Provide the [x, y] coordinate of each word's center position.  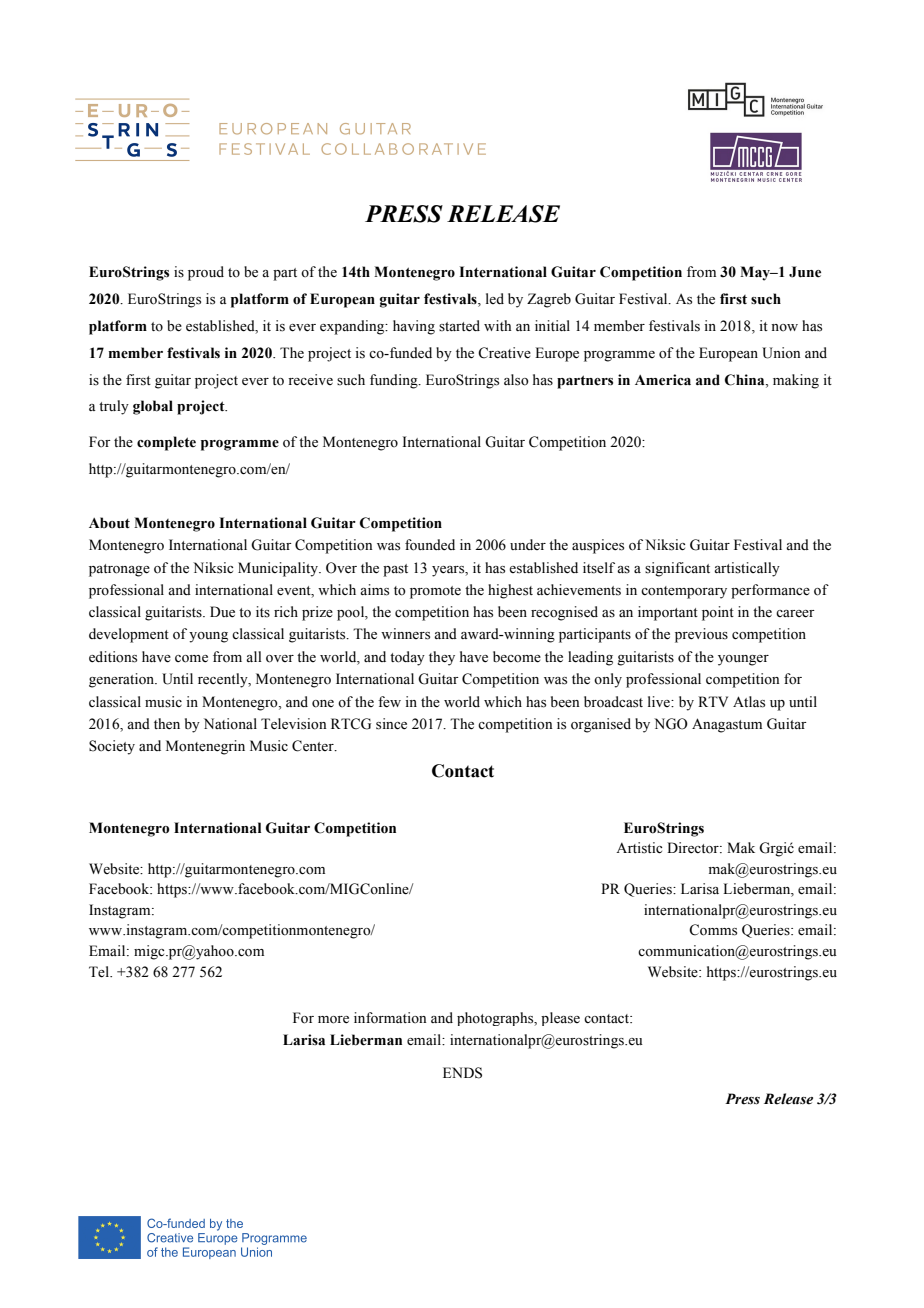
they [442, 658]
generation [123, 680]
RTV [713, 701]
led [495, 298]
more [333, 1020]
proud [206, 273]
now [784, 327]
